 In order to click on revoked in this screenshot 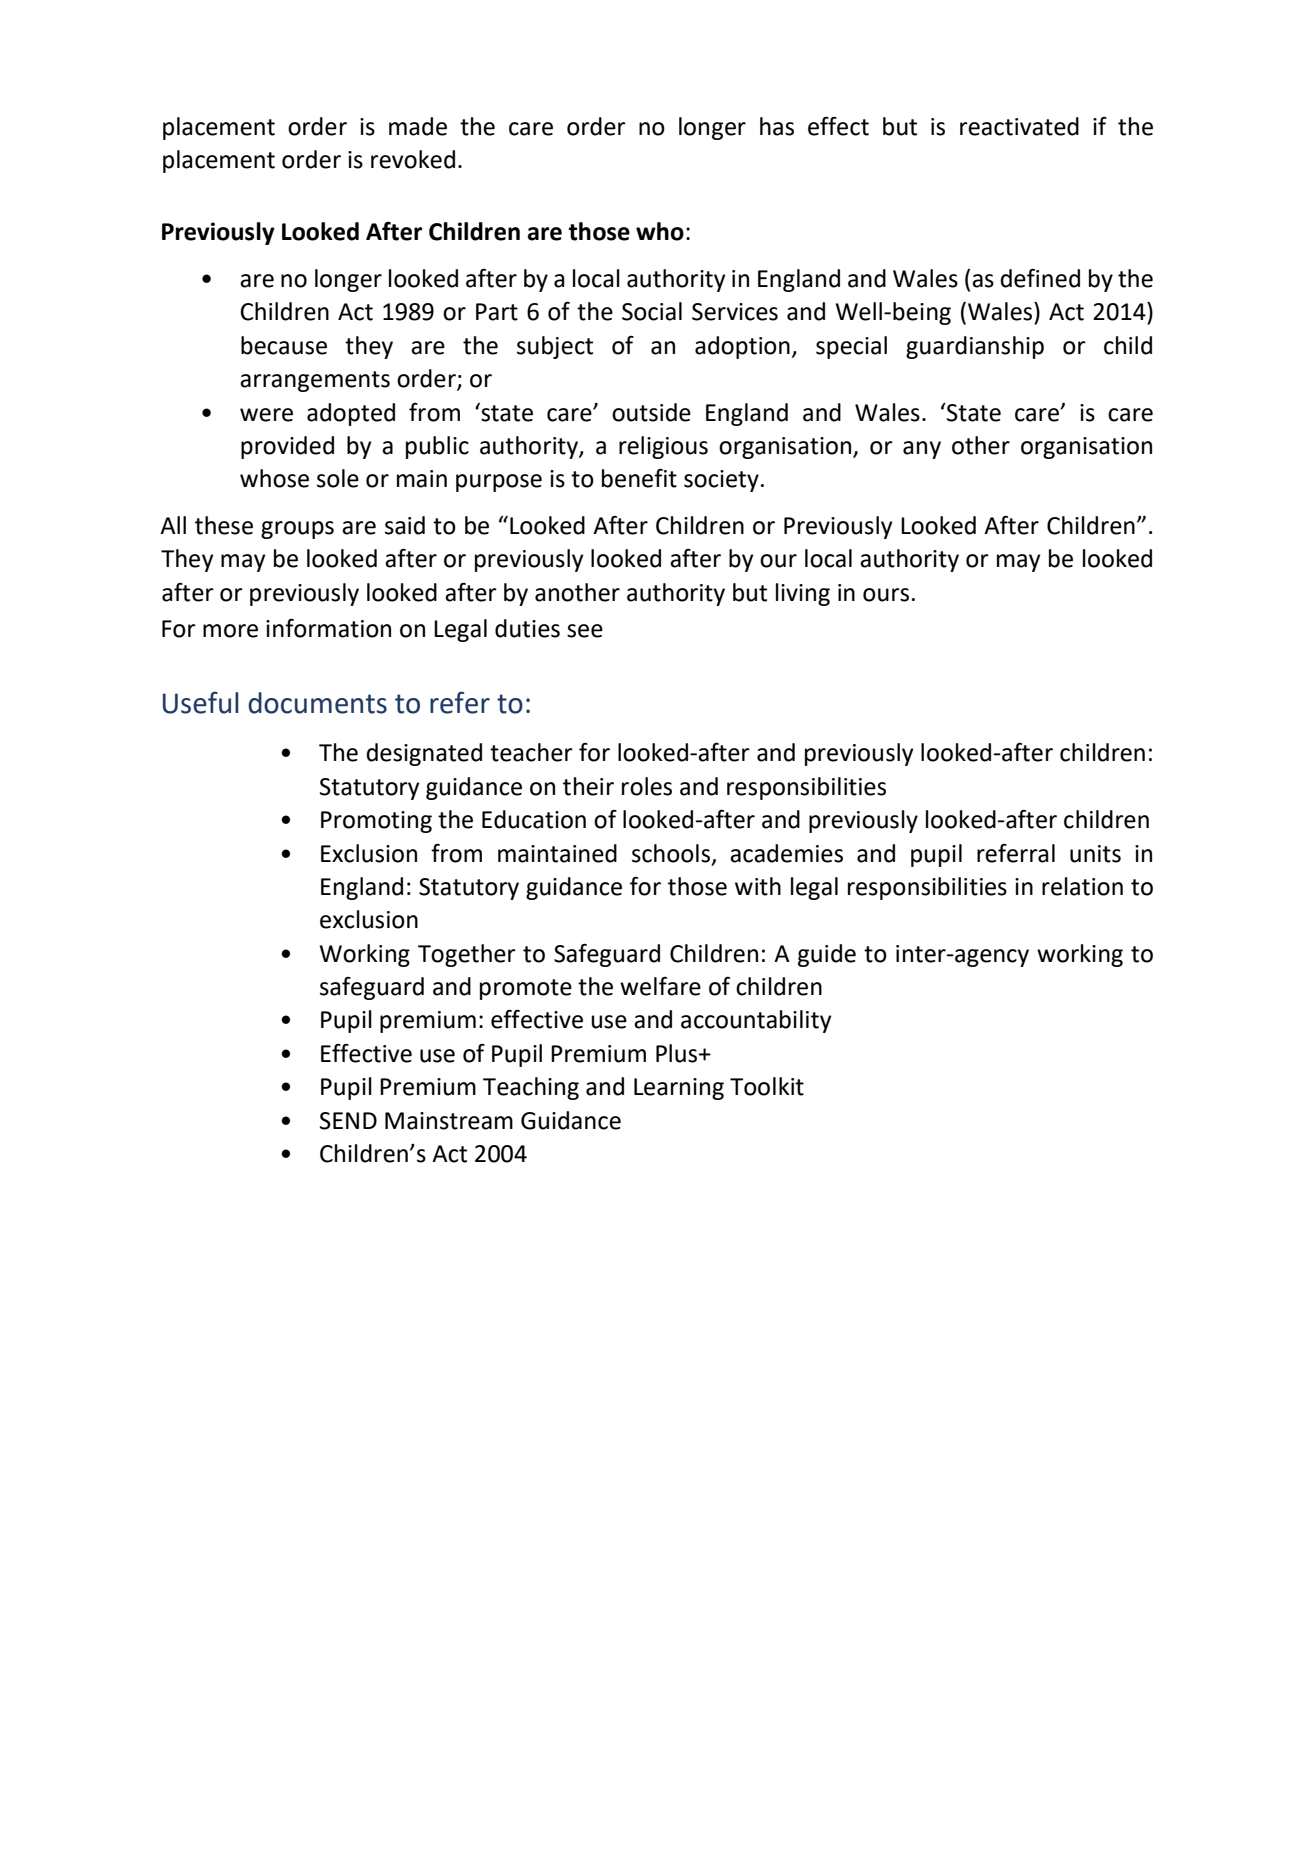, I will do `click(413, 159)`.
